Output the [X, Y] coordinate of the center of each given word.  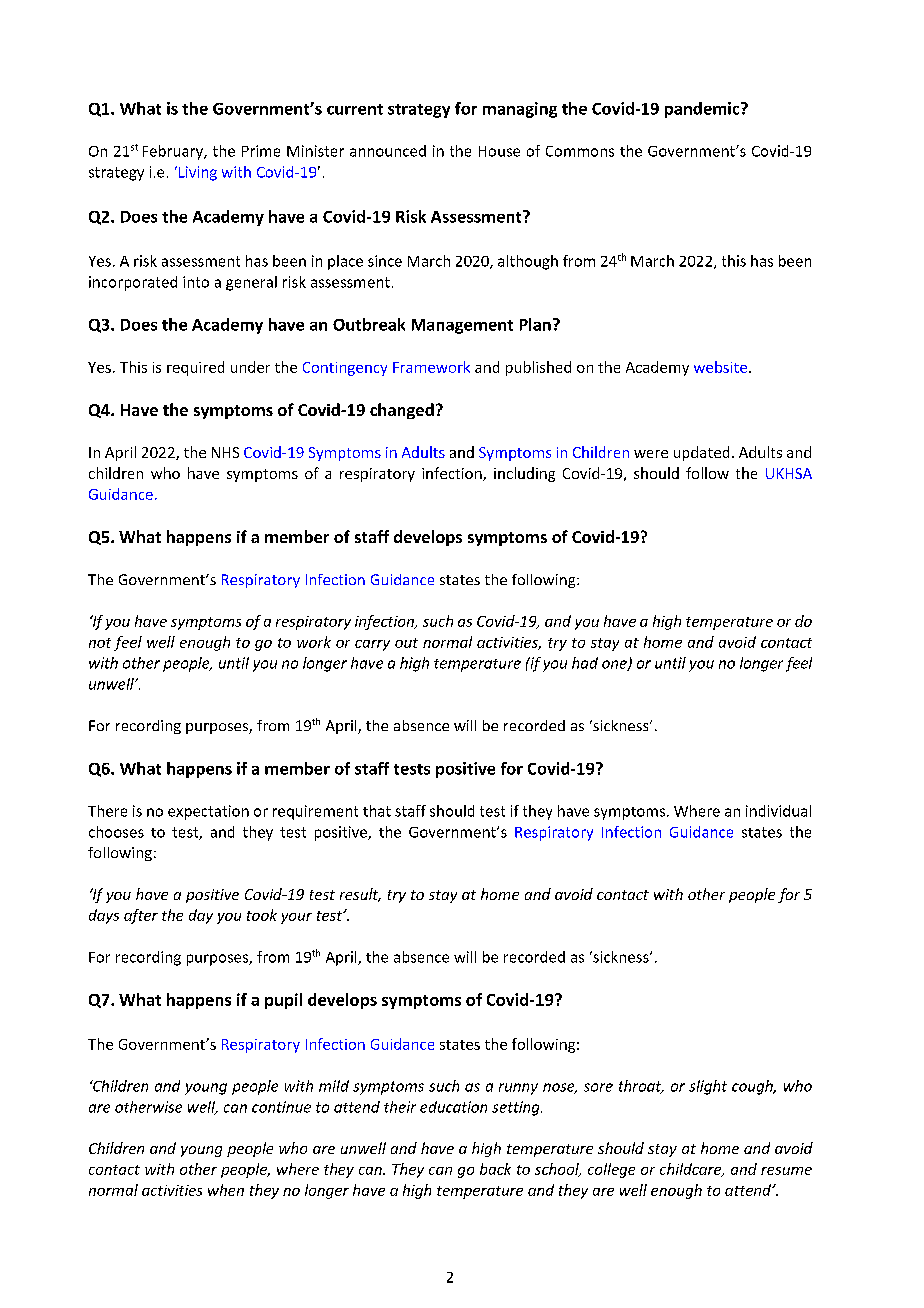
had [585, 663]
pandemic [703, 110]
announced [388, 151]
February [174, 152]
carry [372, 645]
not [100, 643]
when [226, 1190]
